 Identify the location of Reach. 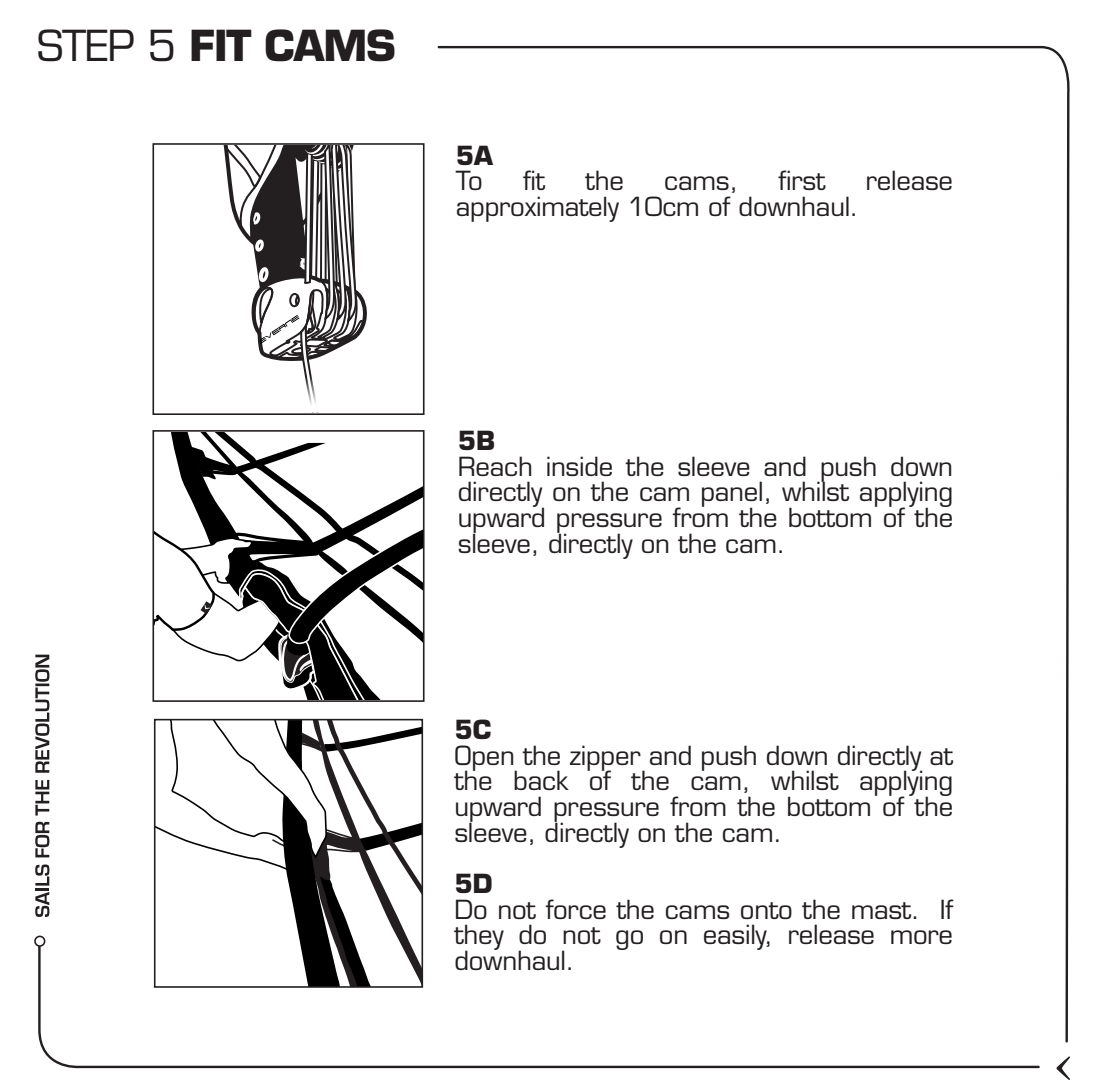
(495, 466).
